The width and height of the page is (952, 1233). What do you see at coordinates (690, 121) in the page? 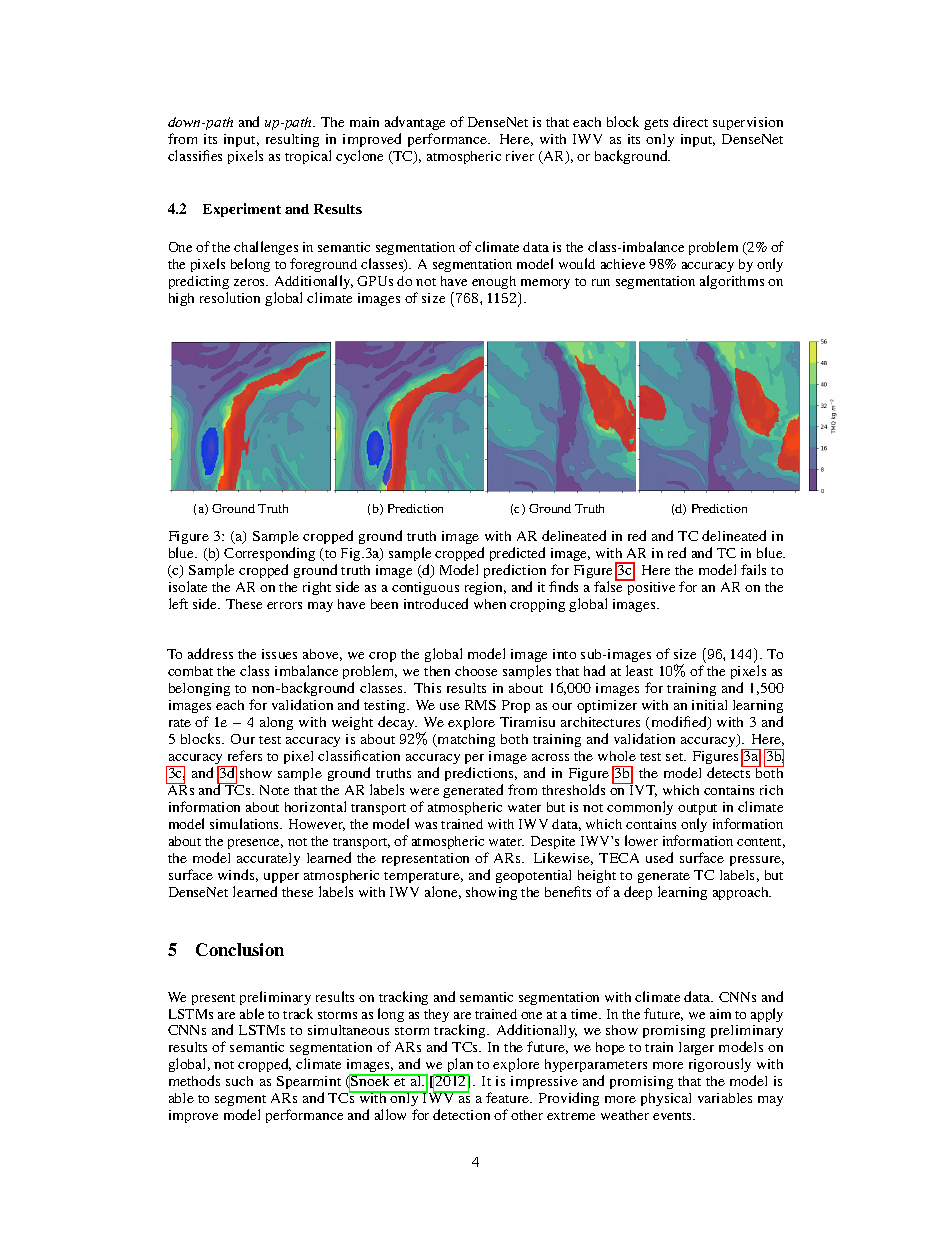
I see `direct` at bounding box center [690, 121].
